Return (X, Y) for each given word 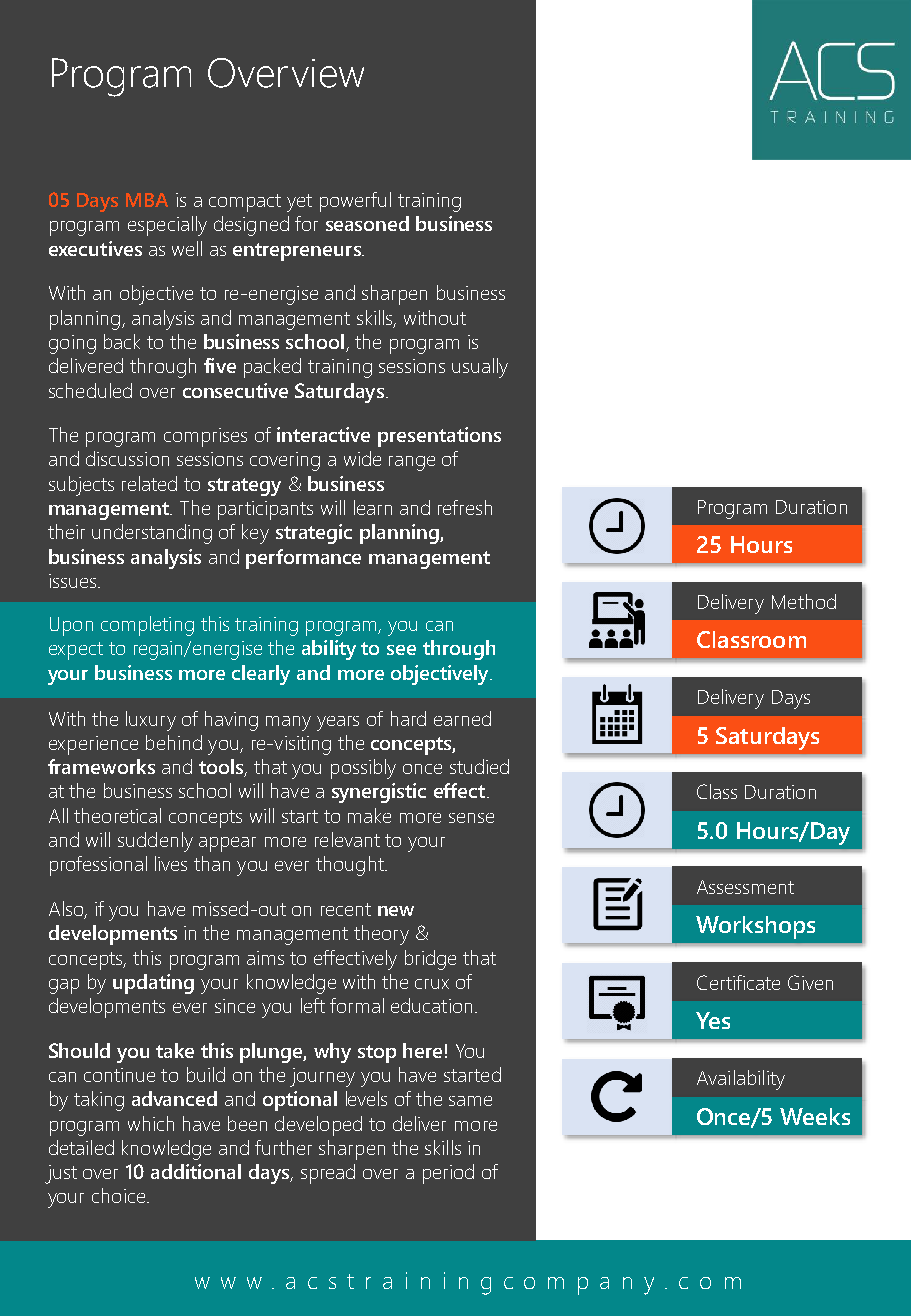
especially (167, 226)
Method (804, 601)
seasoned (367, 223)
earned (462, 718)
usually (480, 368)
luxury (151, 721)
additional (196, 1171)
